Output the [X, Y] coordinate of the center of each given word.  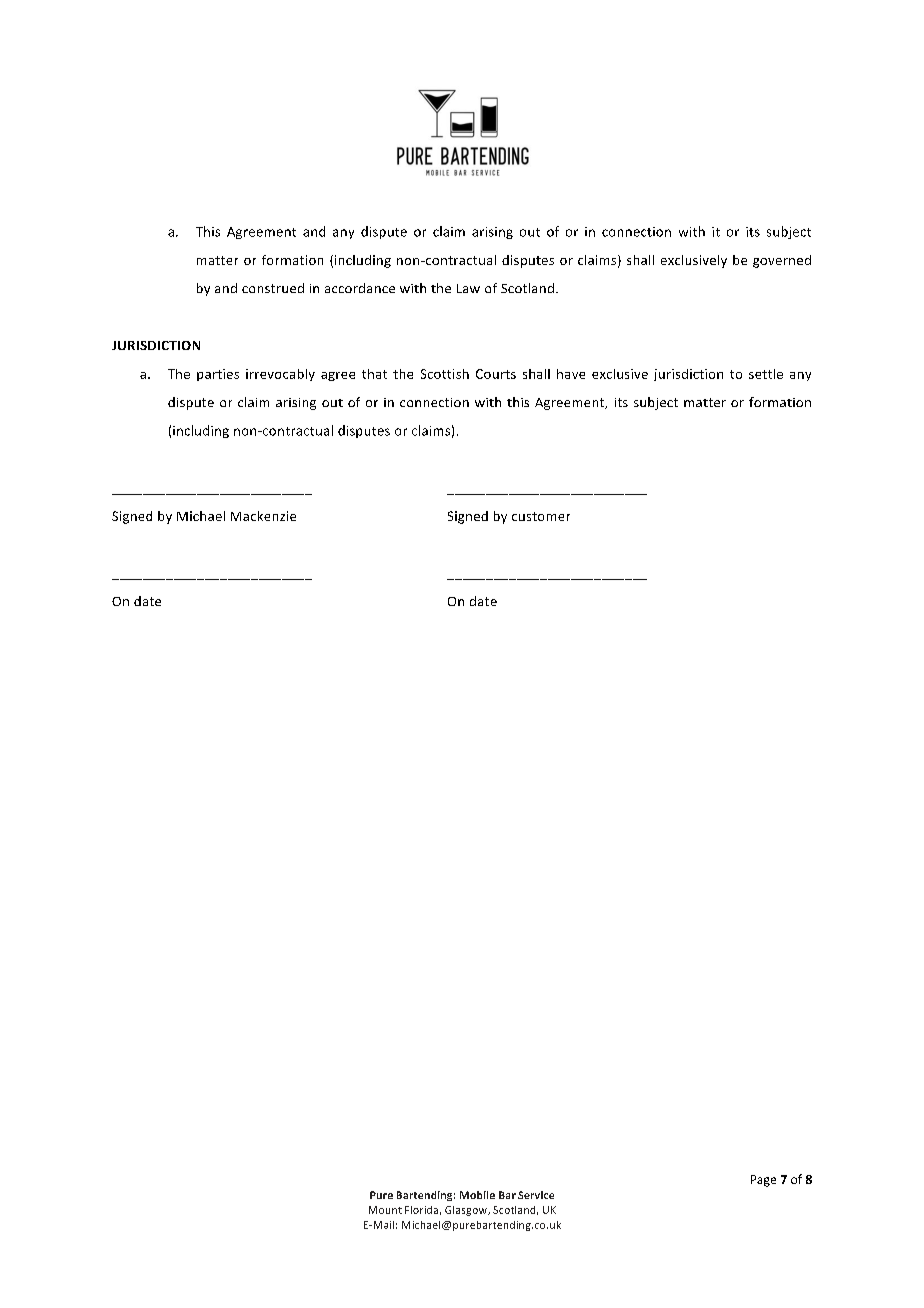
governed [782, 261]
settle [766, 374]
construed [273, 288]
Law [468, 288]
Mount [385, 1210]
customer [541, 516]
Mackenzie [263, 516]
